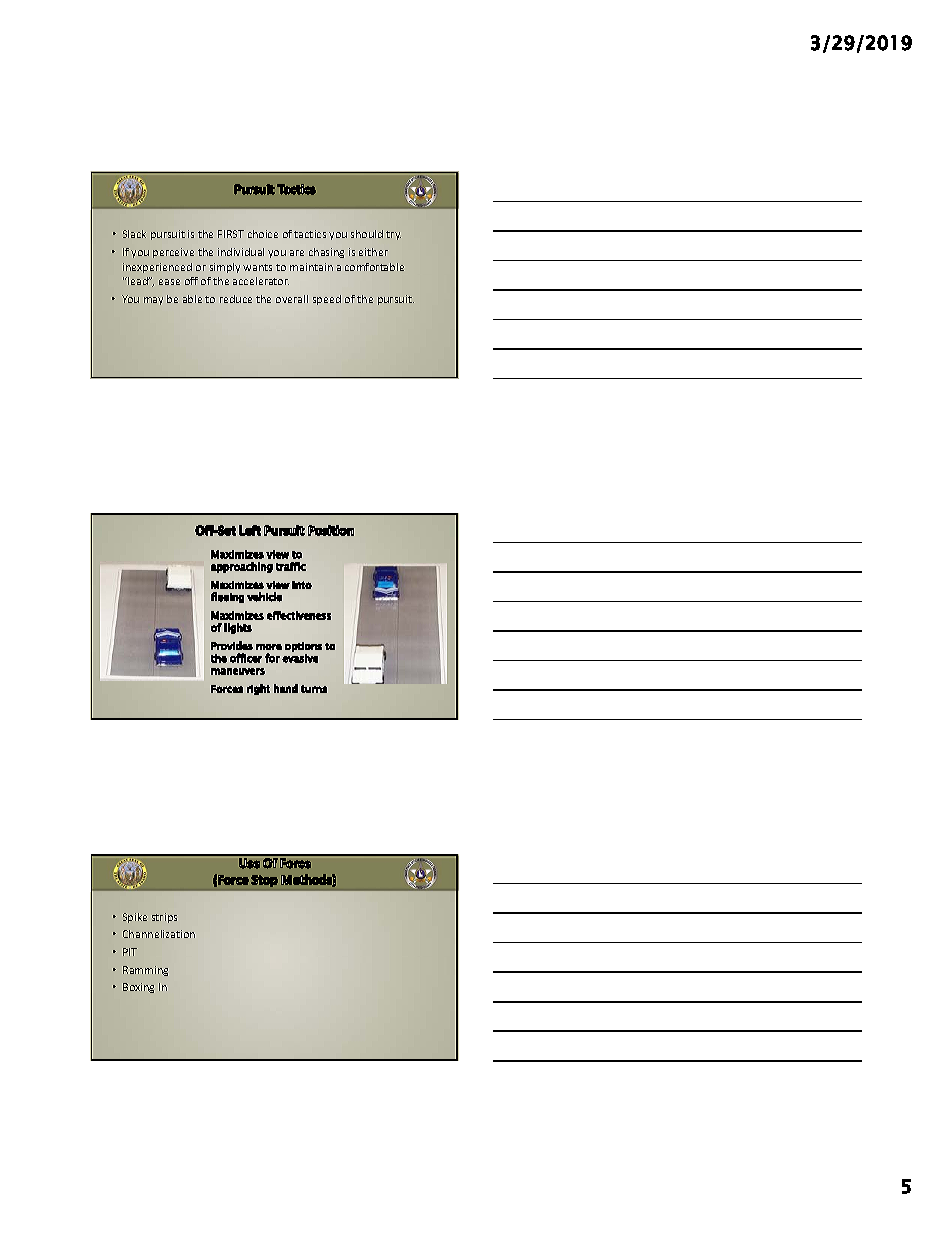 This screenshot has width=952, height=1233. I want to click on inexperienced, so click(157, 268).
